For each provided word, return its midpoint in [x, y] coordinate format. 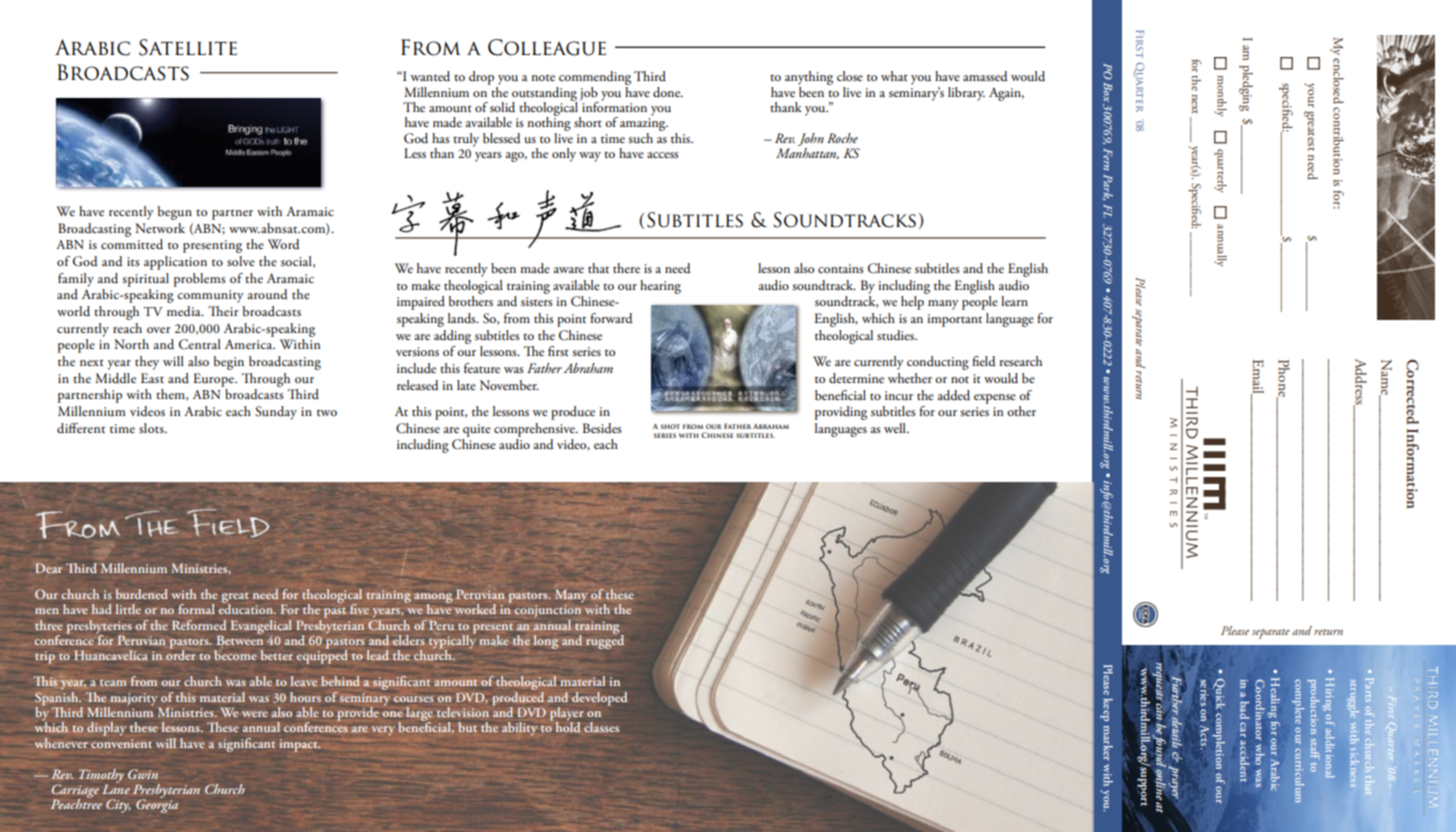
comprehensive [535, 430]
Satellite [188, 47]
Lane [116, 788]
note [543, 77]
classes [601, 727]
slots [152, 428]
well [896, 428]
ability [519, 729]
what [894, 76]
